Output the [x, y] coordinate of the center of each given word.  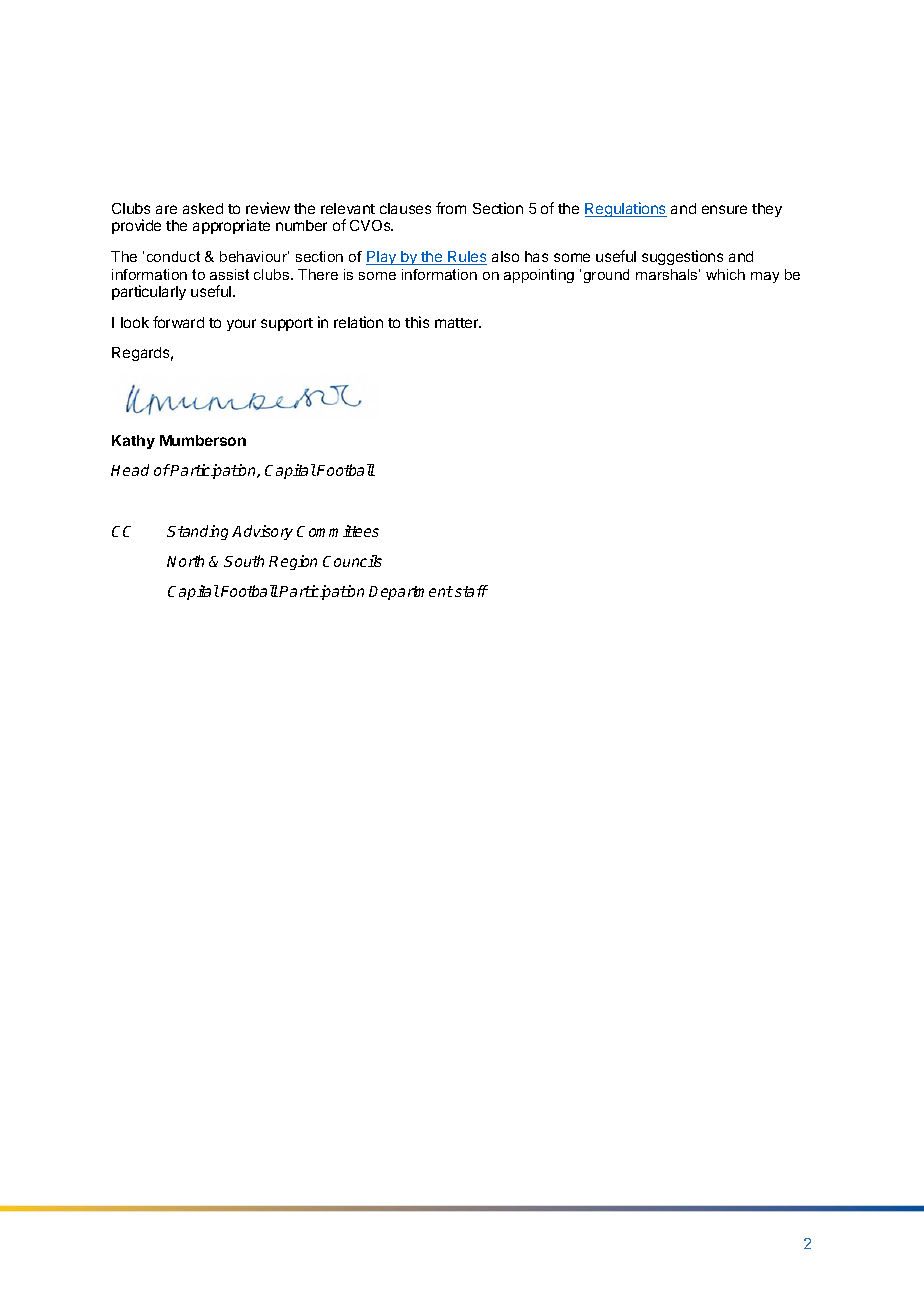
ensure [724, 209]
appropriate [231, 226]
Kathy [133, 442]
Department [411, 593]
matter [458, 323]
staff [471, 591]
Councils [352, 561]
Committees [338, 531]
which [725, 274]
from [451, 208]
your [241, 325]
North [185, 561]
